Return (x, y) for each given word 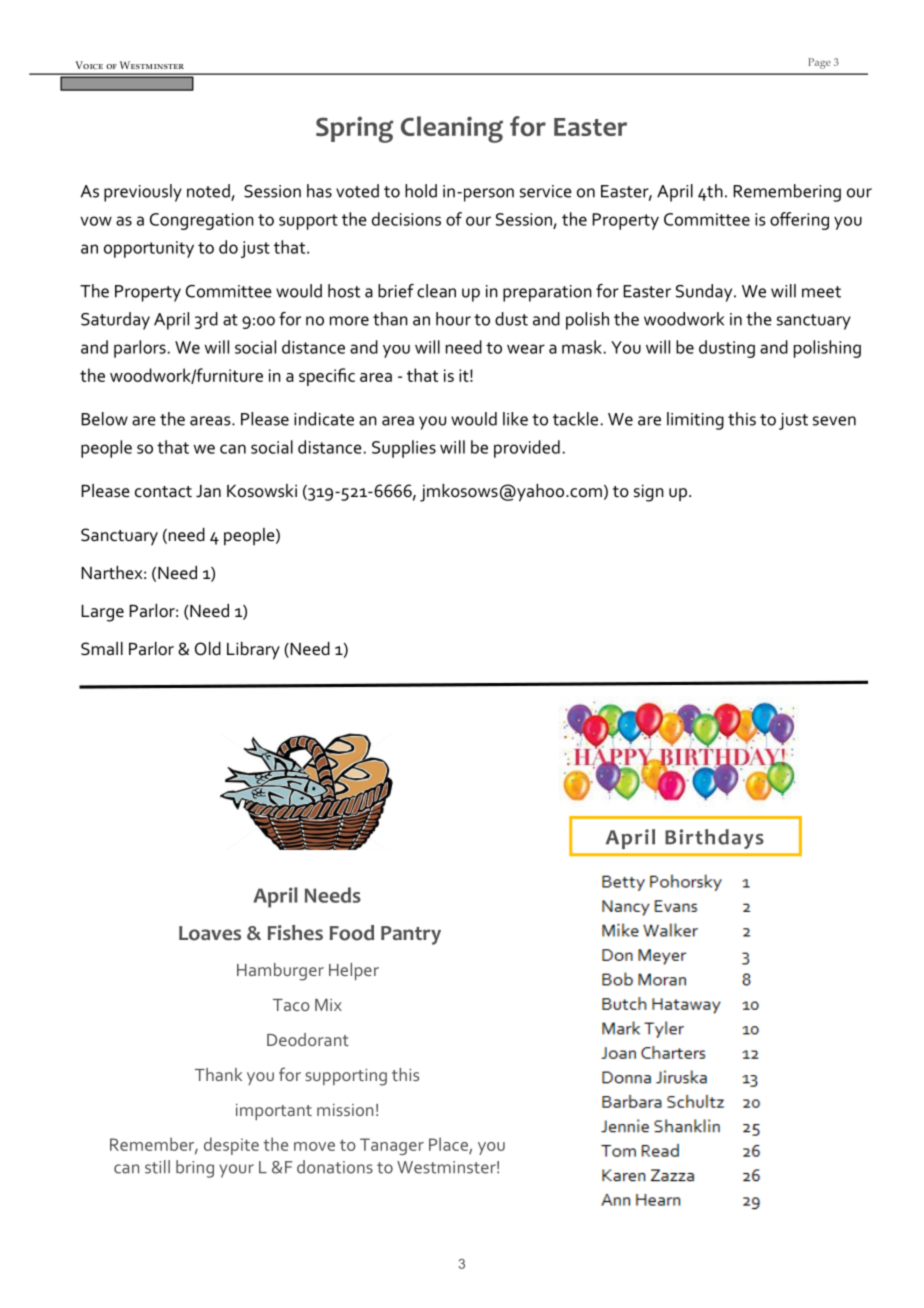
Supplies (404, 449)
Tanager (392, 1146)
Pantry (411, 935)
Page (819, 63)
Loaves (210, 933)
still (157, 1167)
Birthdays (714, 839)
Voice (89, 65)
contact (163, 492)
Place (449, 1145)
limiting (695, 421)
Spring (355, 129)
